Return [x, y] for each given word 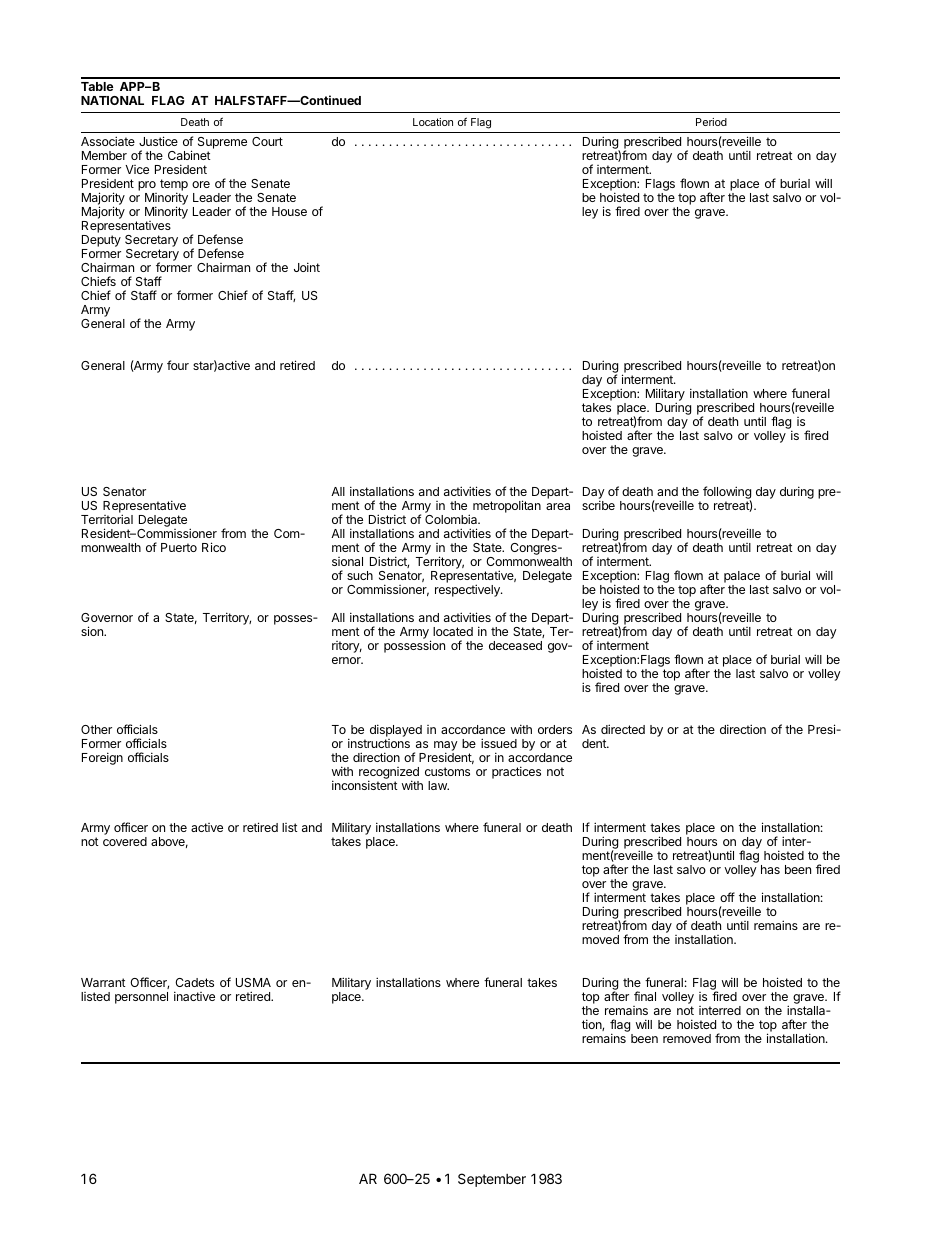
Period [711, 122]
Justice [158, 141]
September [492, 1180]
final [645, 996]
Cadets [194, 982]
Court [267, 141]
